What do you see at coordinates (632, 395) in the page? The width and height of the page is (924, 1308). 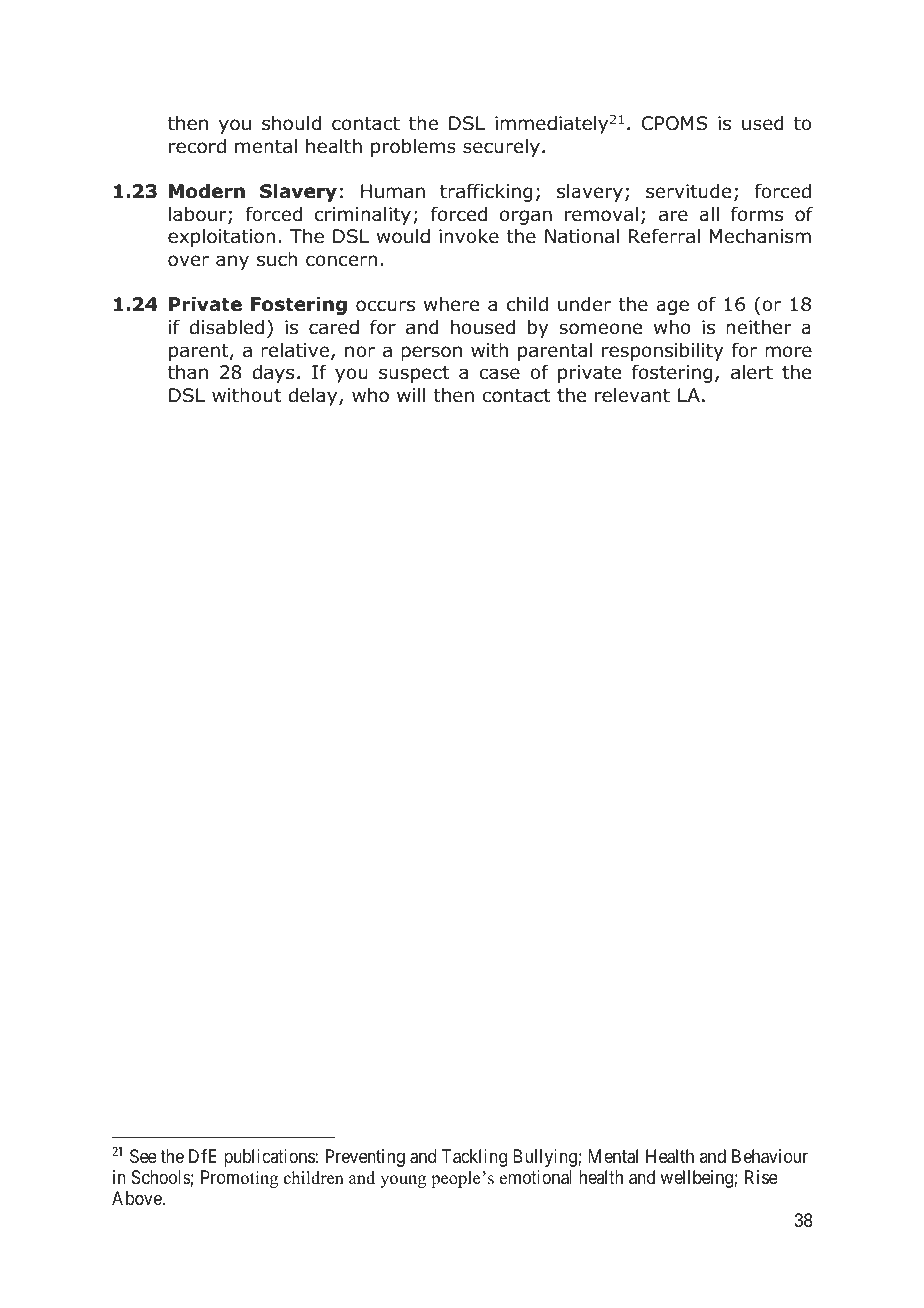 I see `relevant` at bounding box center [632, 395].
